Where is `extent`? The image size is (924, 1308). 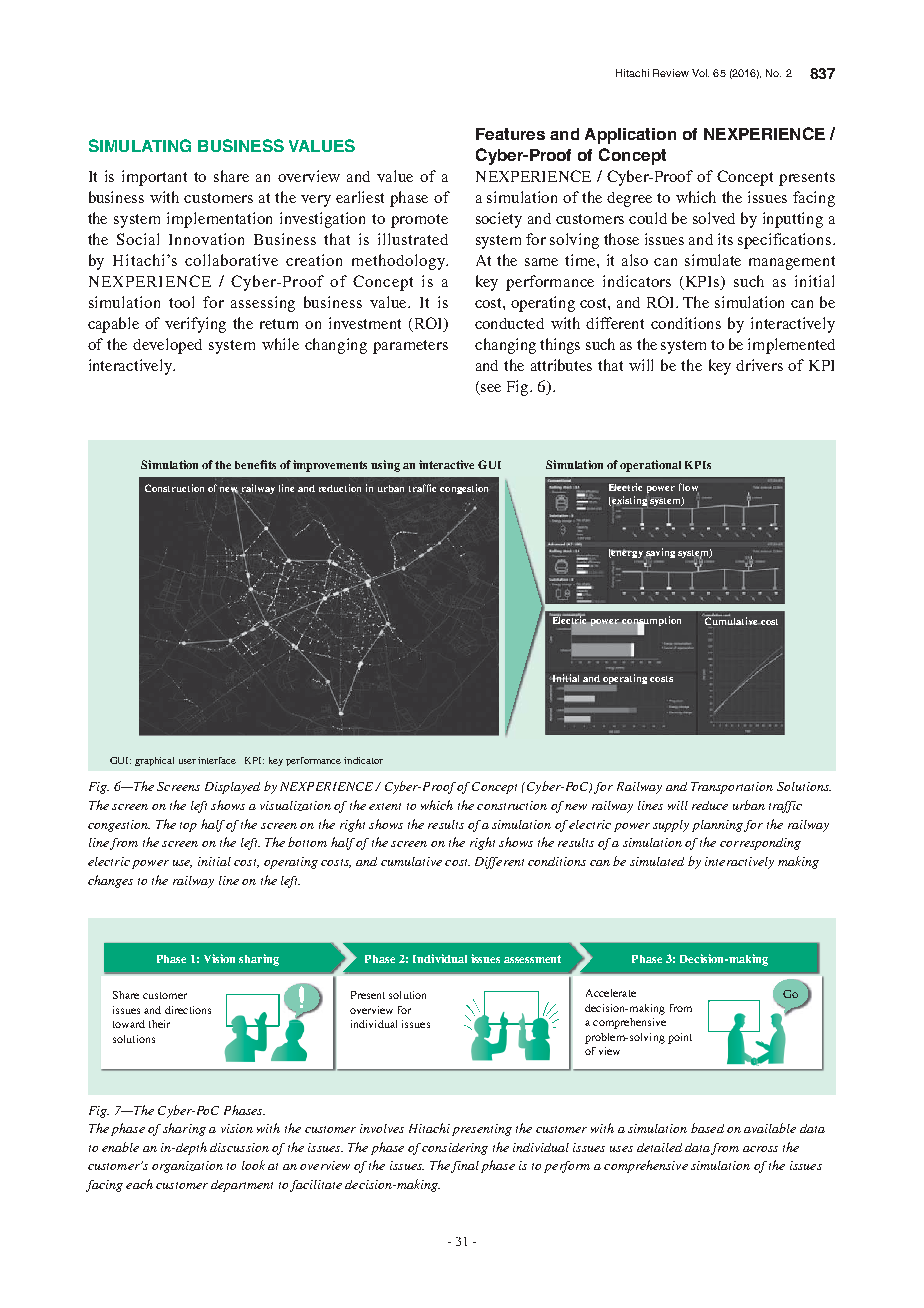
extent is located at coordinates (385, 806).
